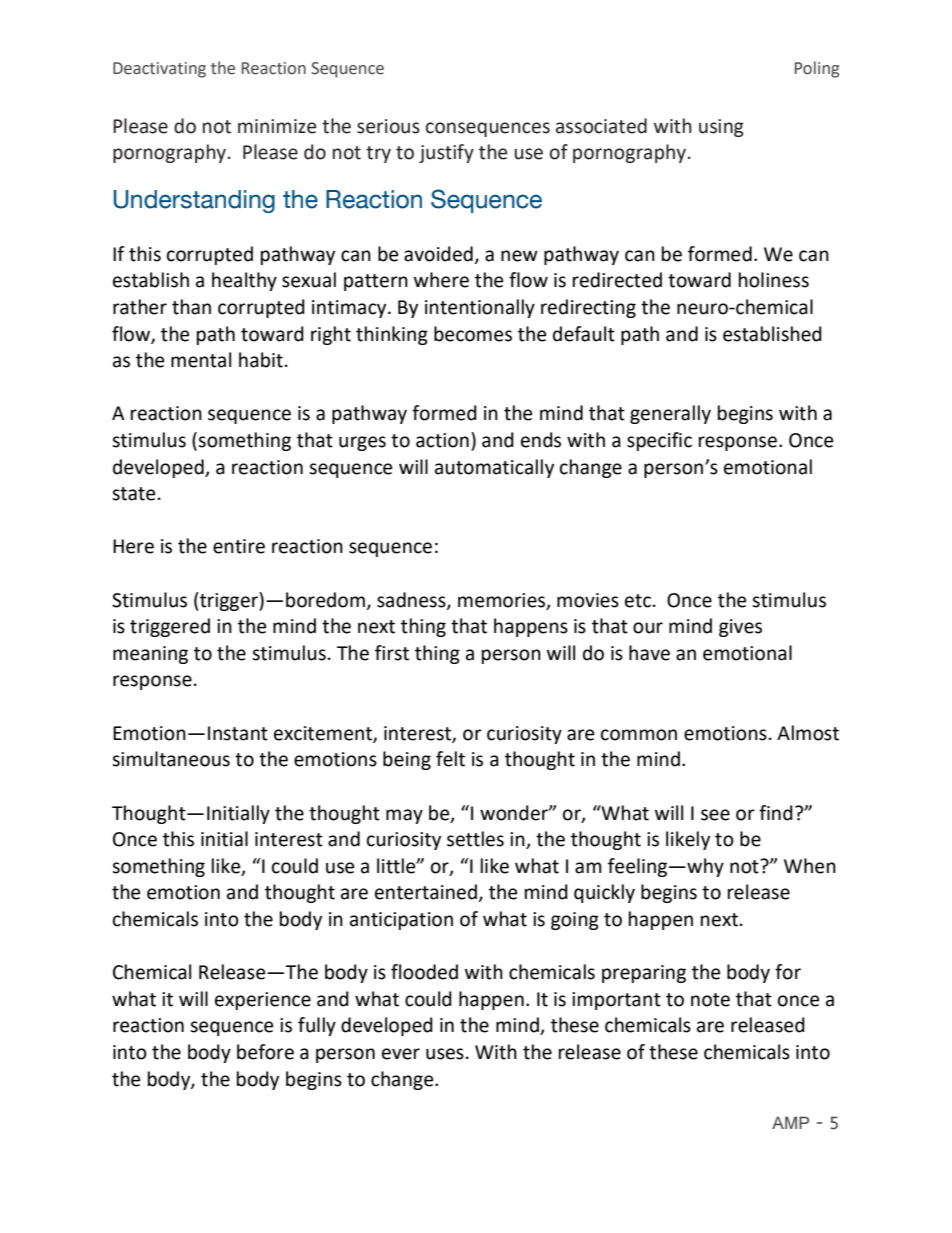 Image resolution: width=952 pixels, height=1233 pixels. What do you see at coordinates (715, 815) in the image?
I see `see` at bounding box center [715, 815].
